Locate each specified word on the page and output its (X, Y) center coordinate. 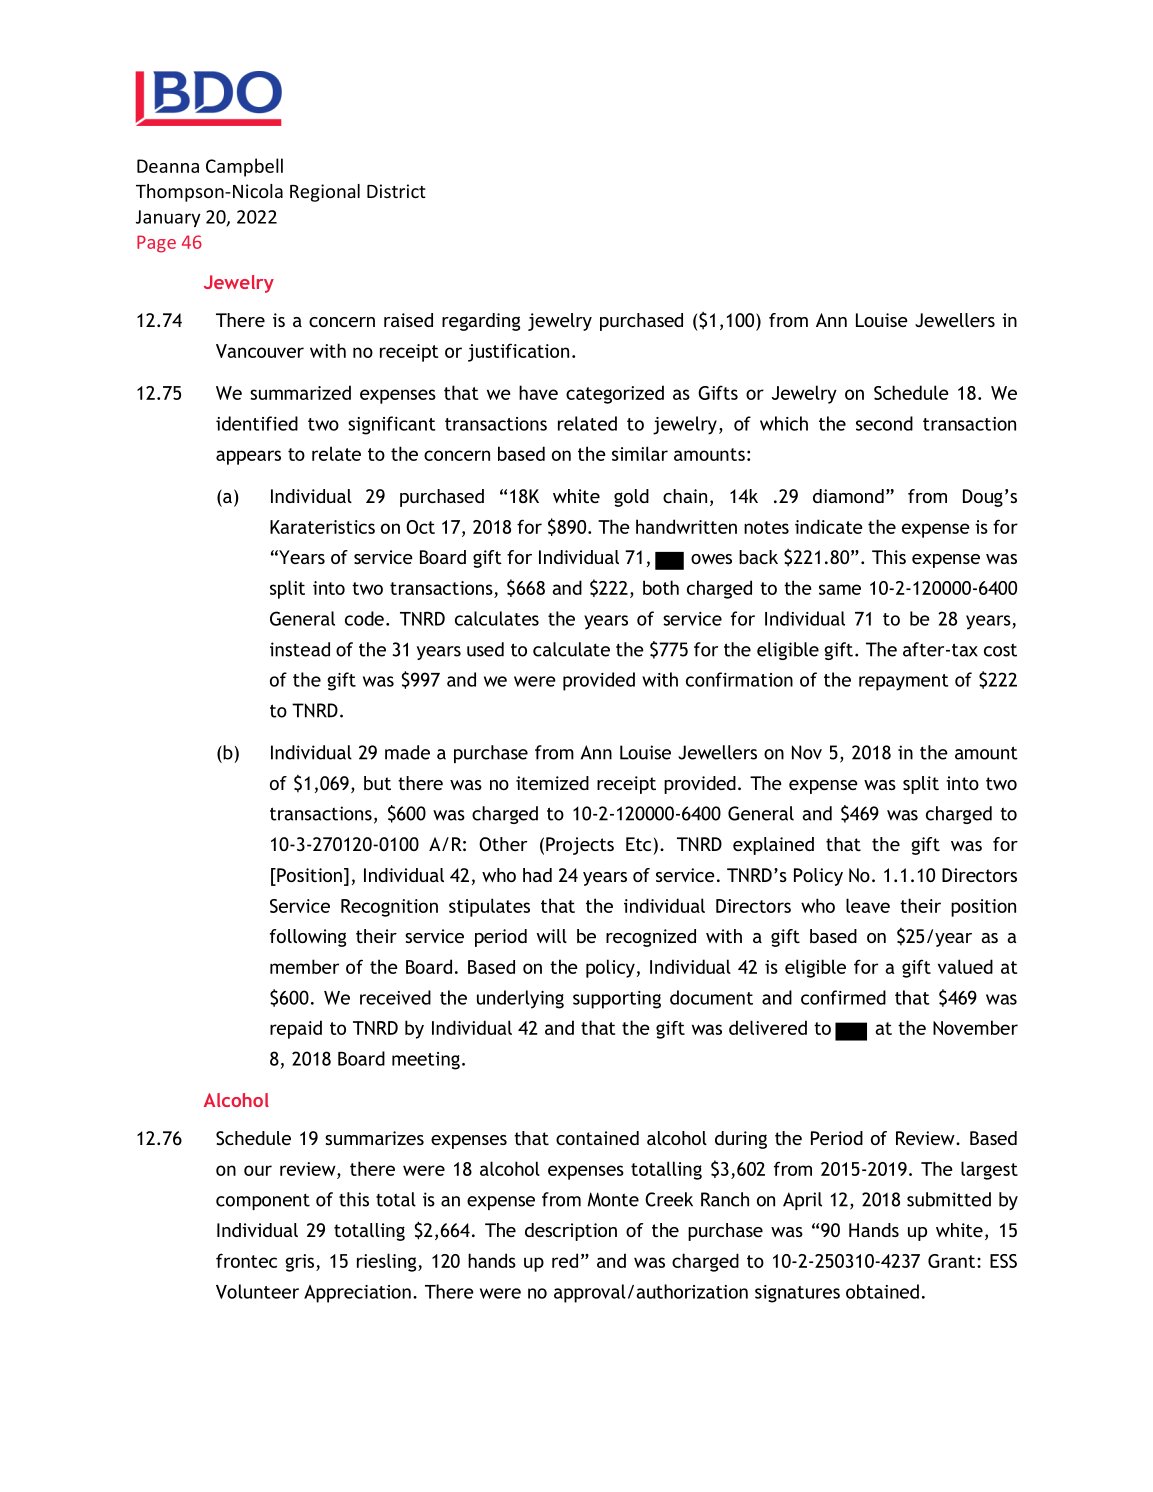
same (840, 589)
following (308, 938)
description (571, 1232)
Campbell (244, 167)
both (661, 587)
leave (868, 905)
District (396, 191)
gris (301, 1263)
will (552, 936)
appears (248, 457)
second (884, 423)
